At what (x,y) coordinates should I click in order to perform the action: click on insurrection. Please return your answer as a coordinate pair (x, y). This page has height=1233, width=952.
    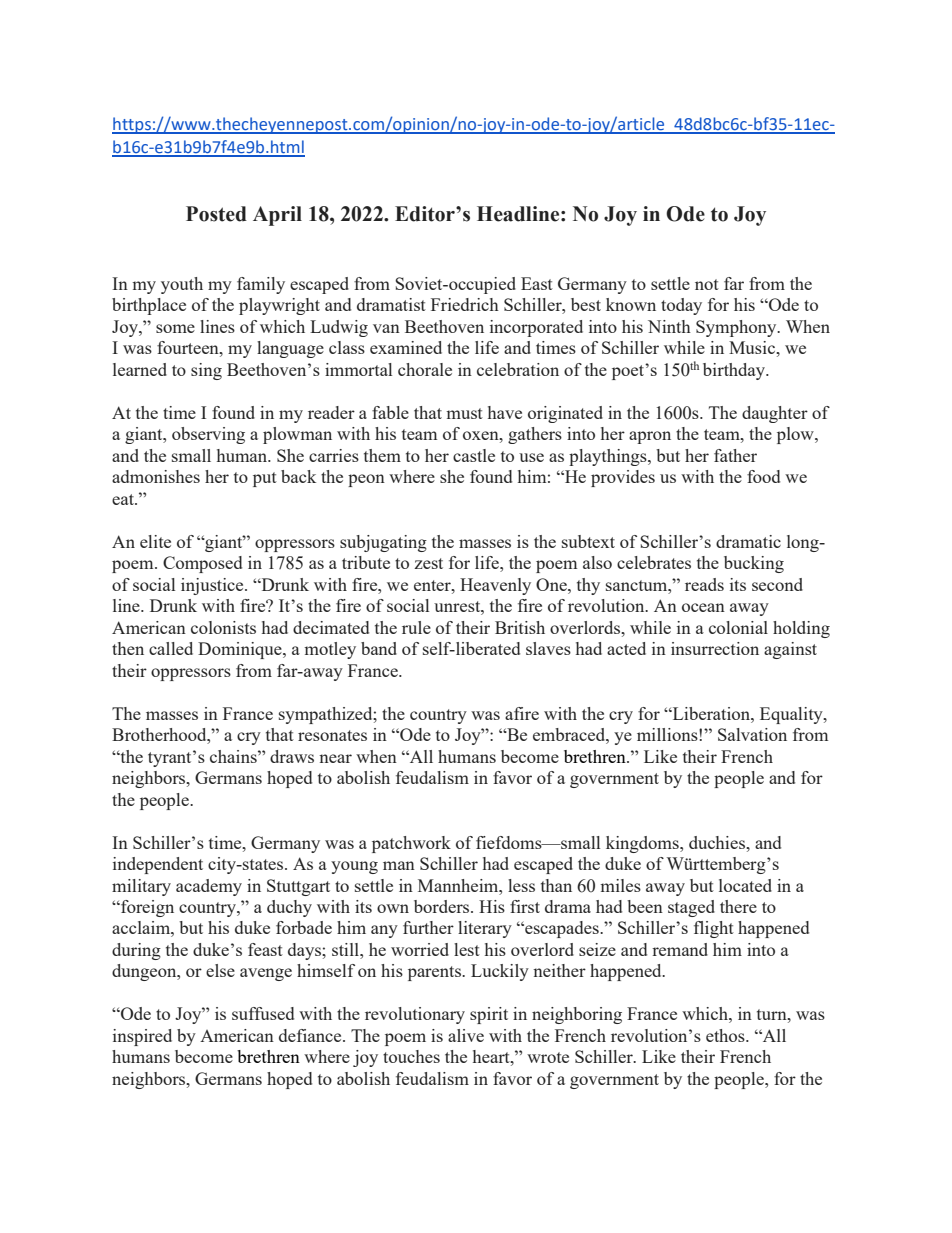
    Looking at the image, I should click on (715, 648).
